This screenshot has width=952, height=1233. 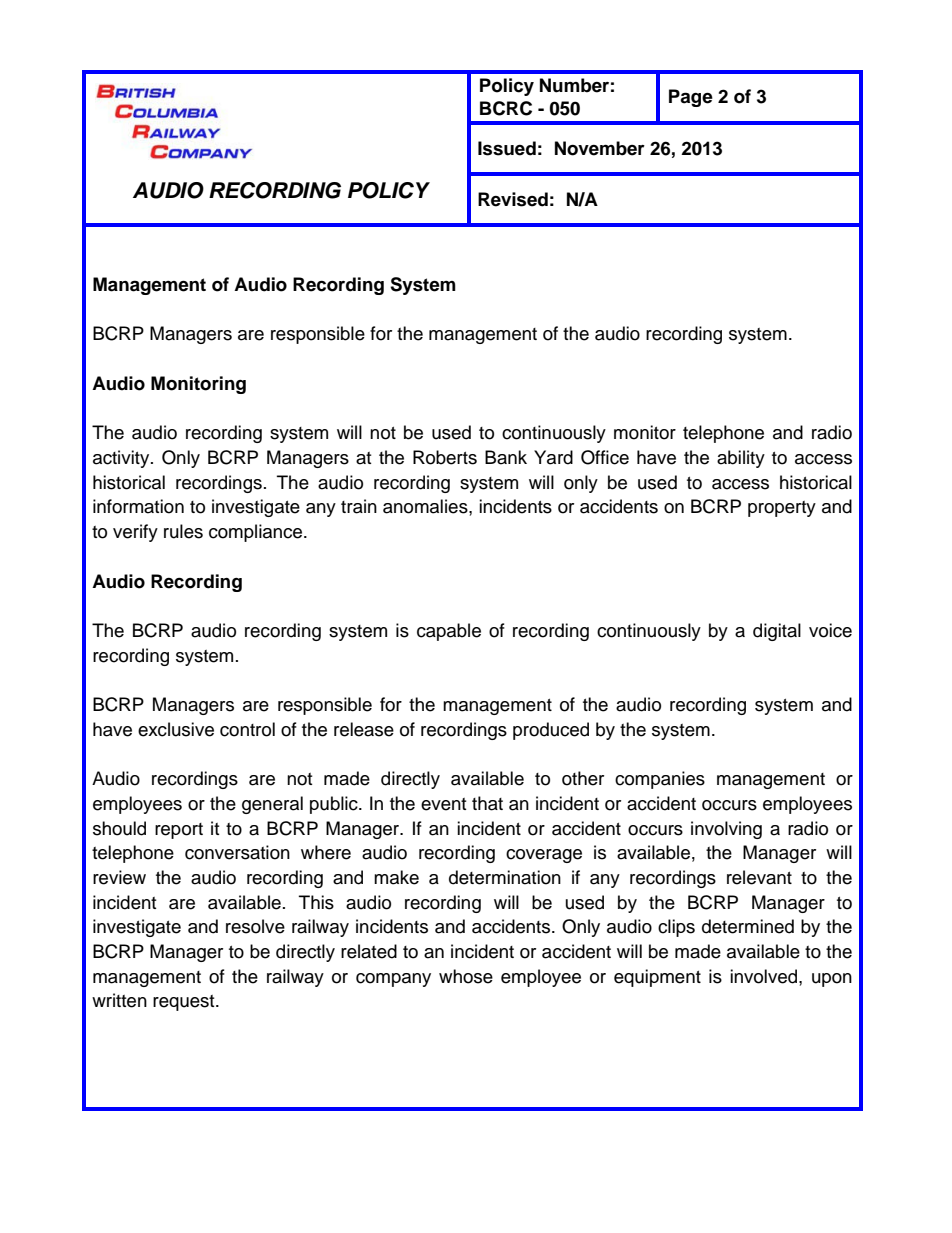 I want to click on ability, so click(x=741, y=459).
